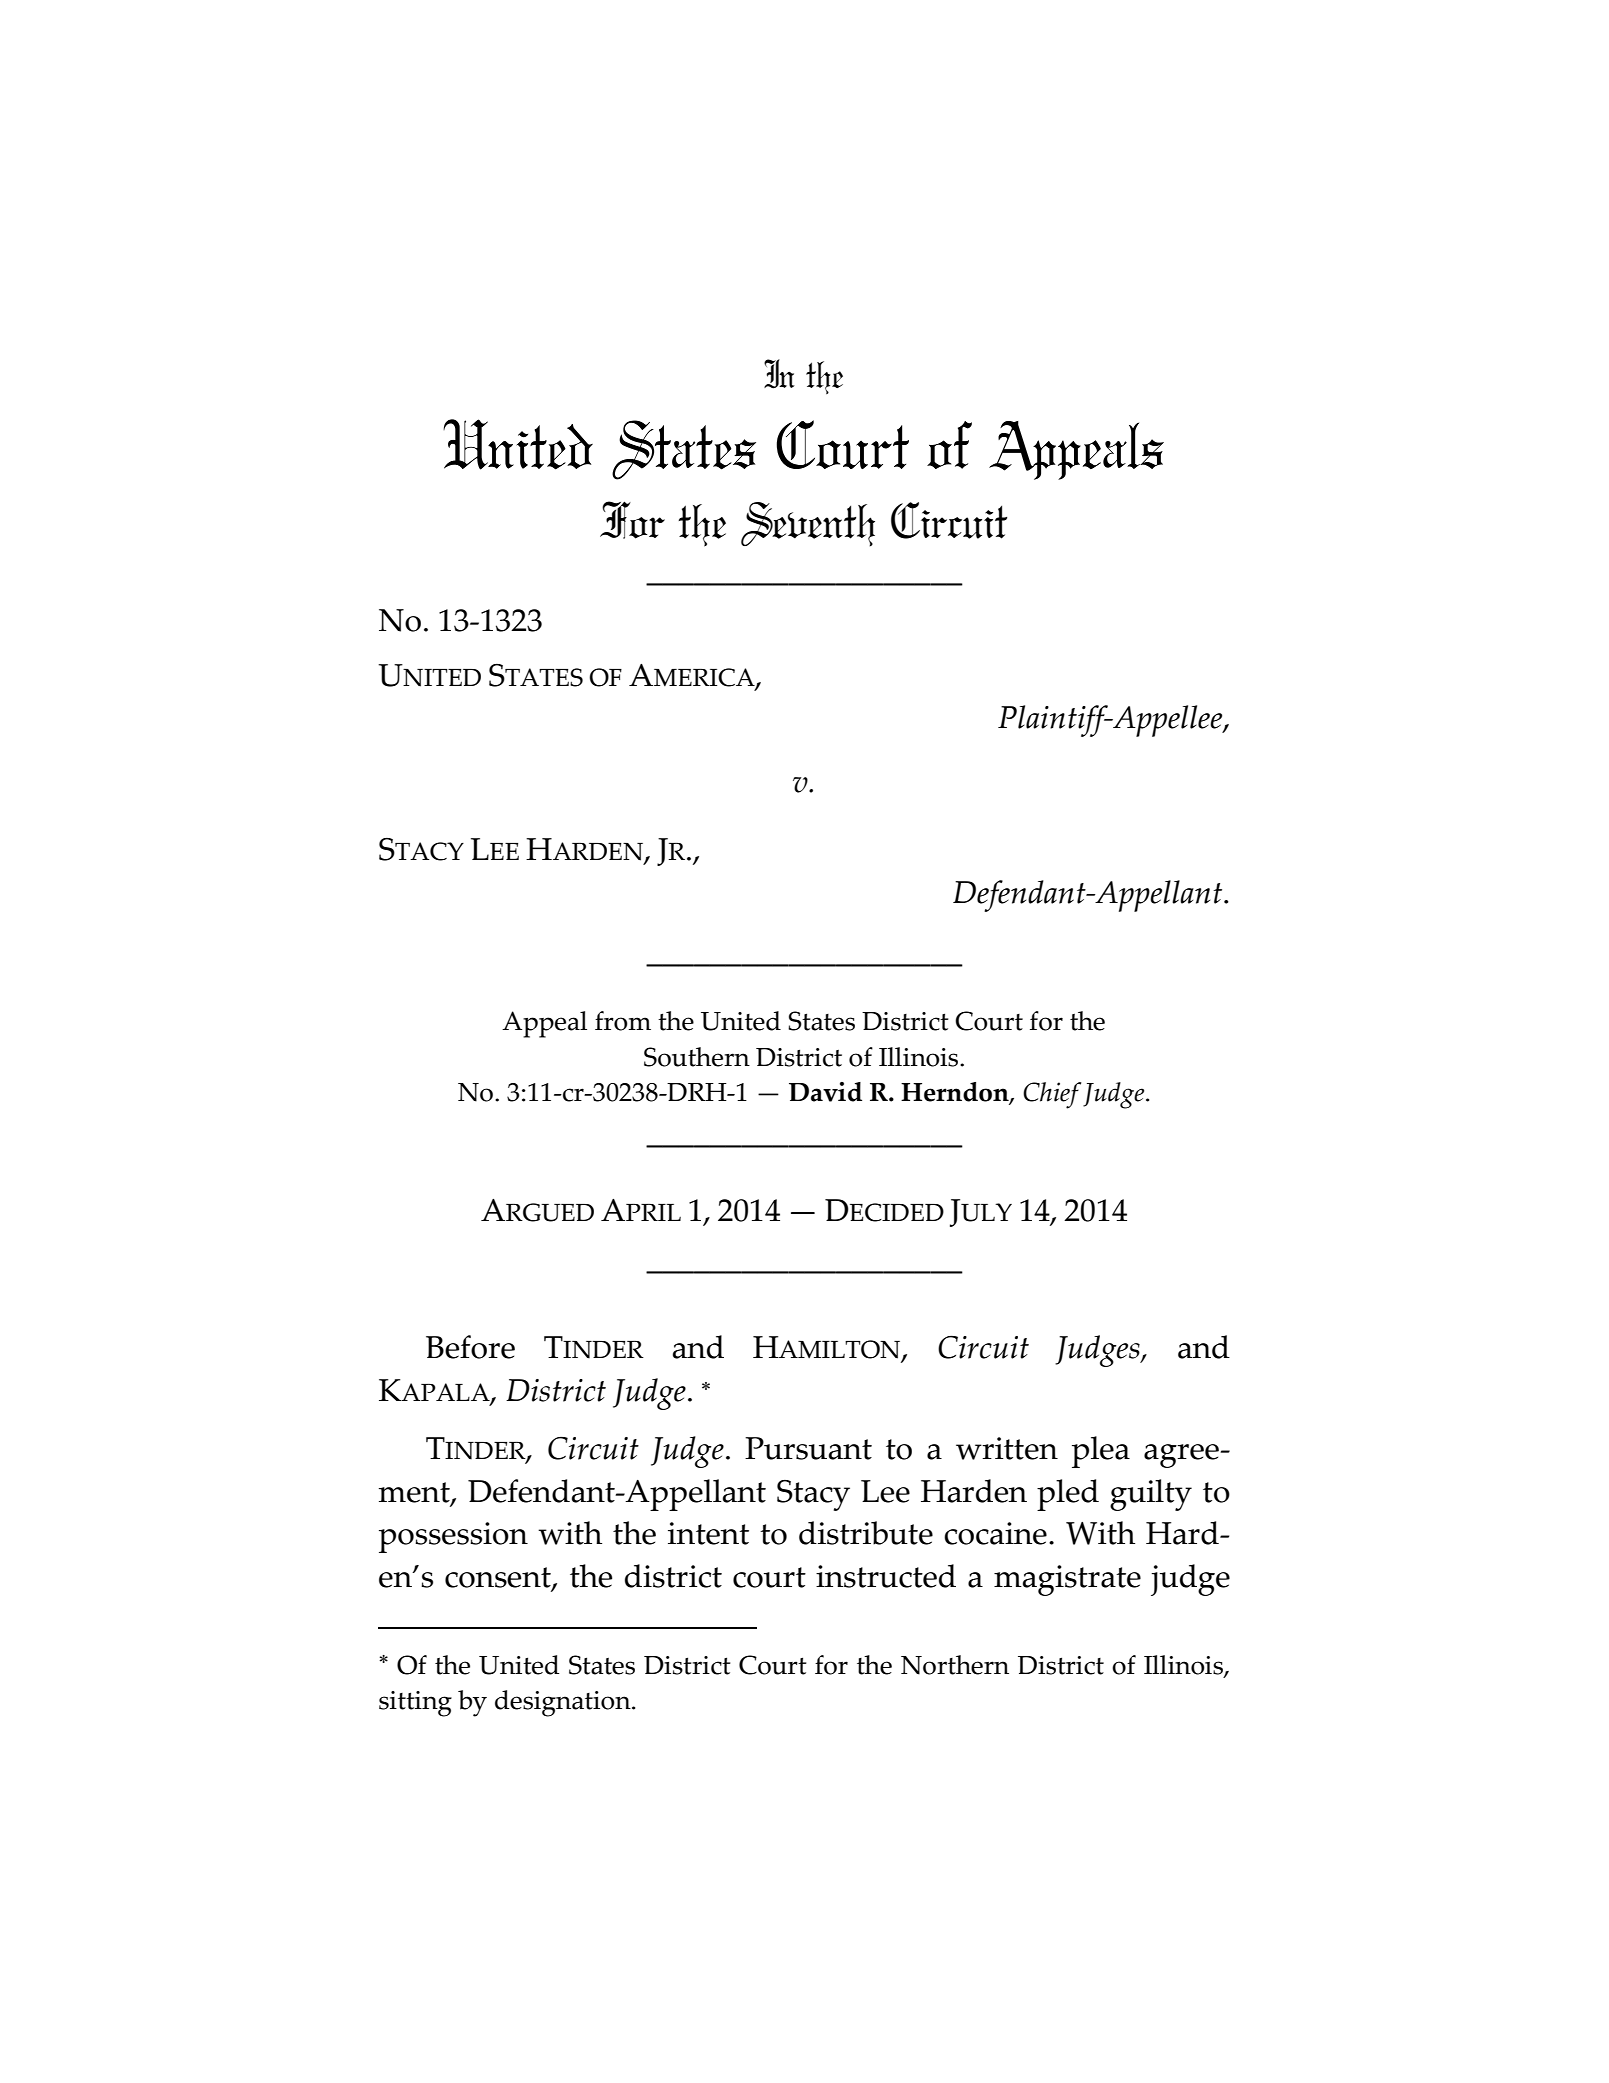 The height and width of the document is (2083, 1609). What do you see at coordinates (697, 1057) in the document?
I see `Southern` at bounding box center [697, 1057].
